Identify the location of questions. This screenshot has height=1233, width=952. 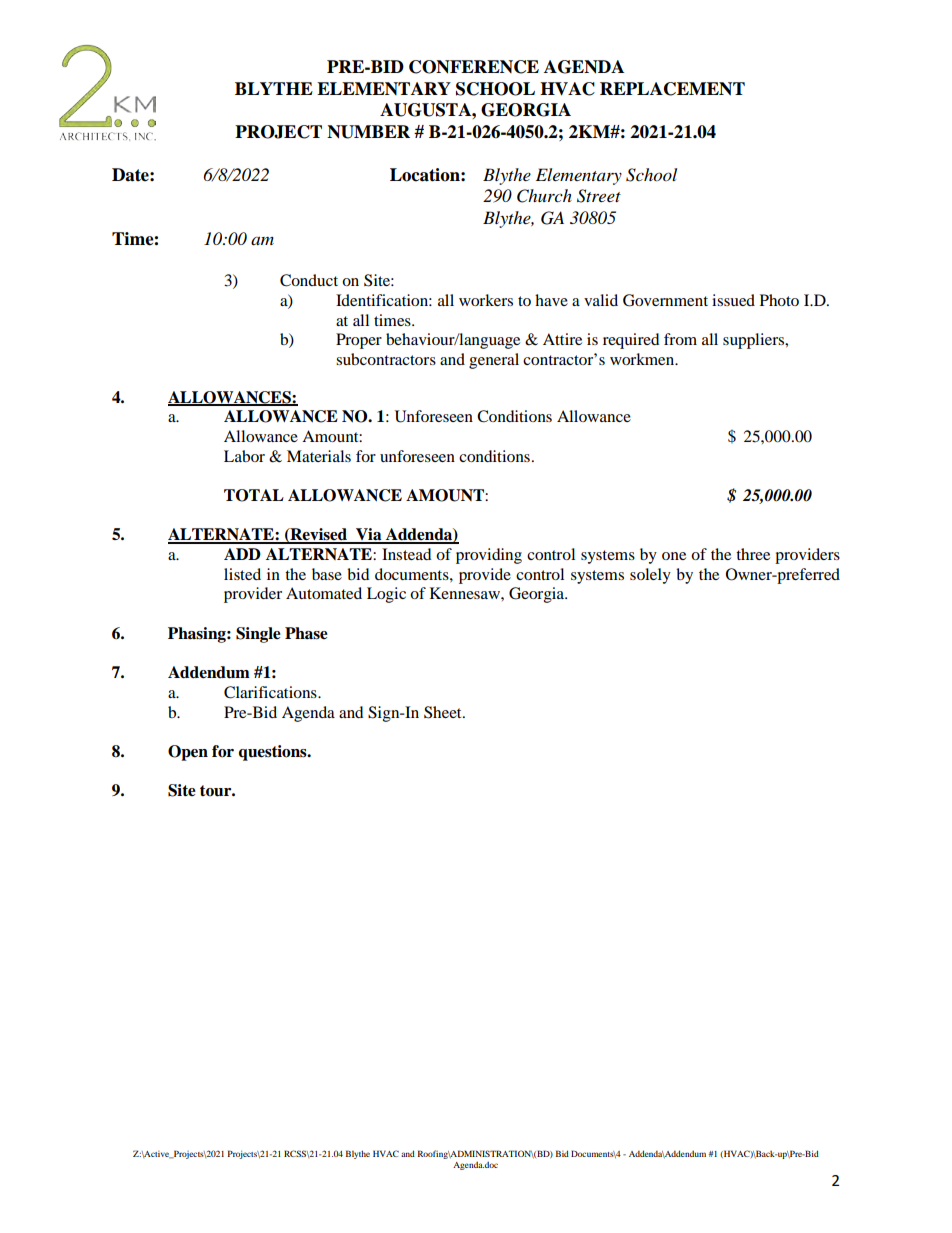
(274, 753).
